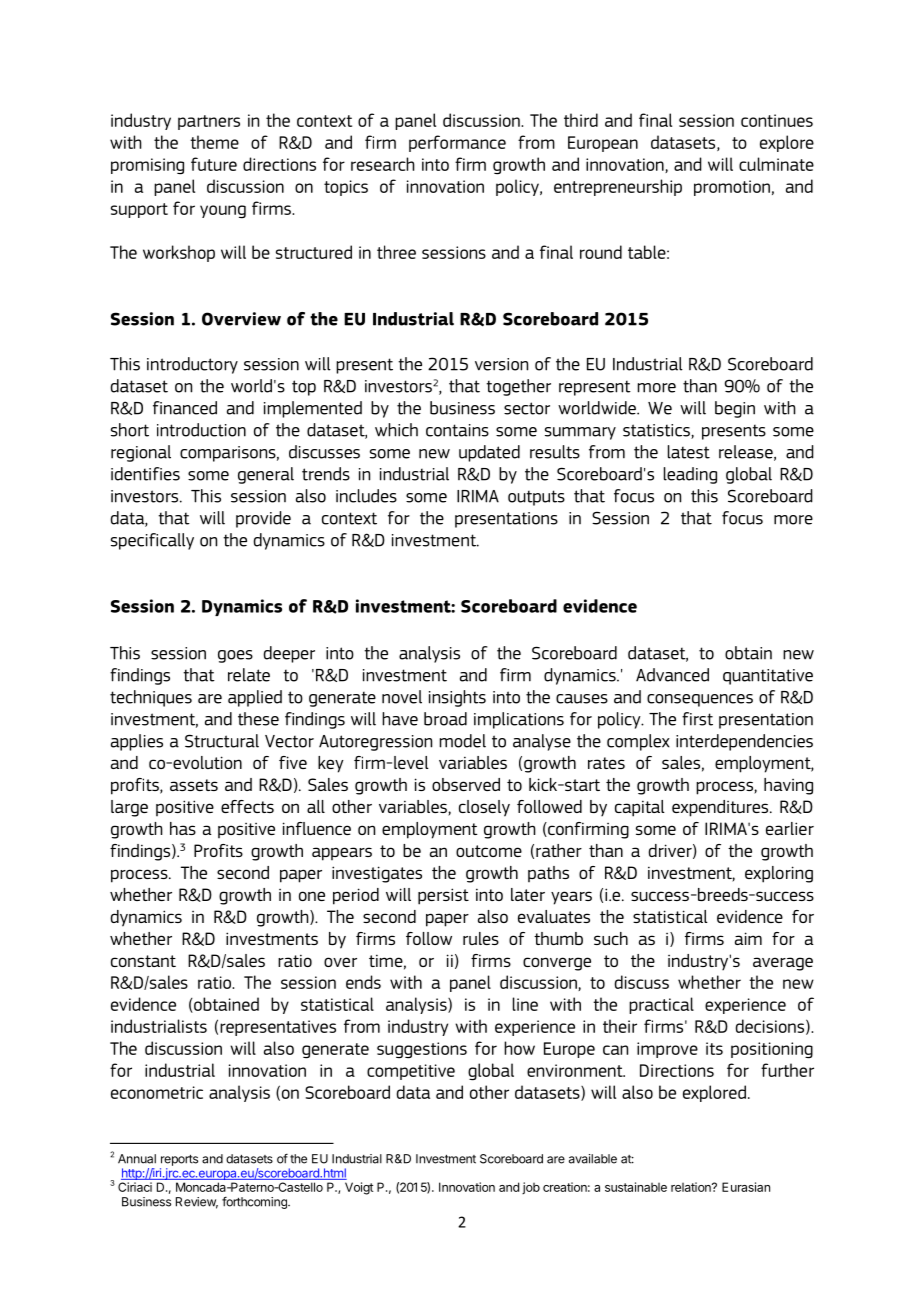  What do you see at coordinates (443, 896) in the document?
I see `persist` at bounding box center [443, 896].
